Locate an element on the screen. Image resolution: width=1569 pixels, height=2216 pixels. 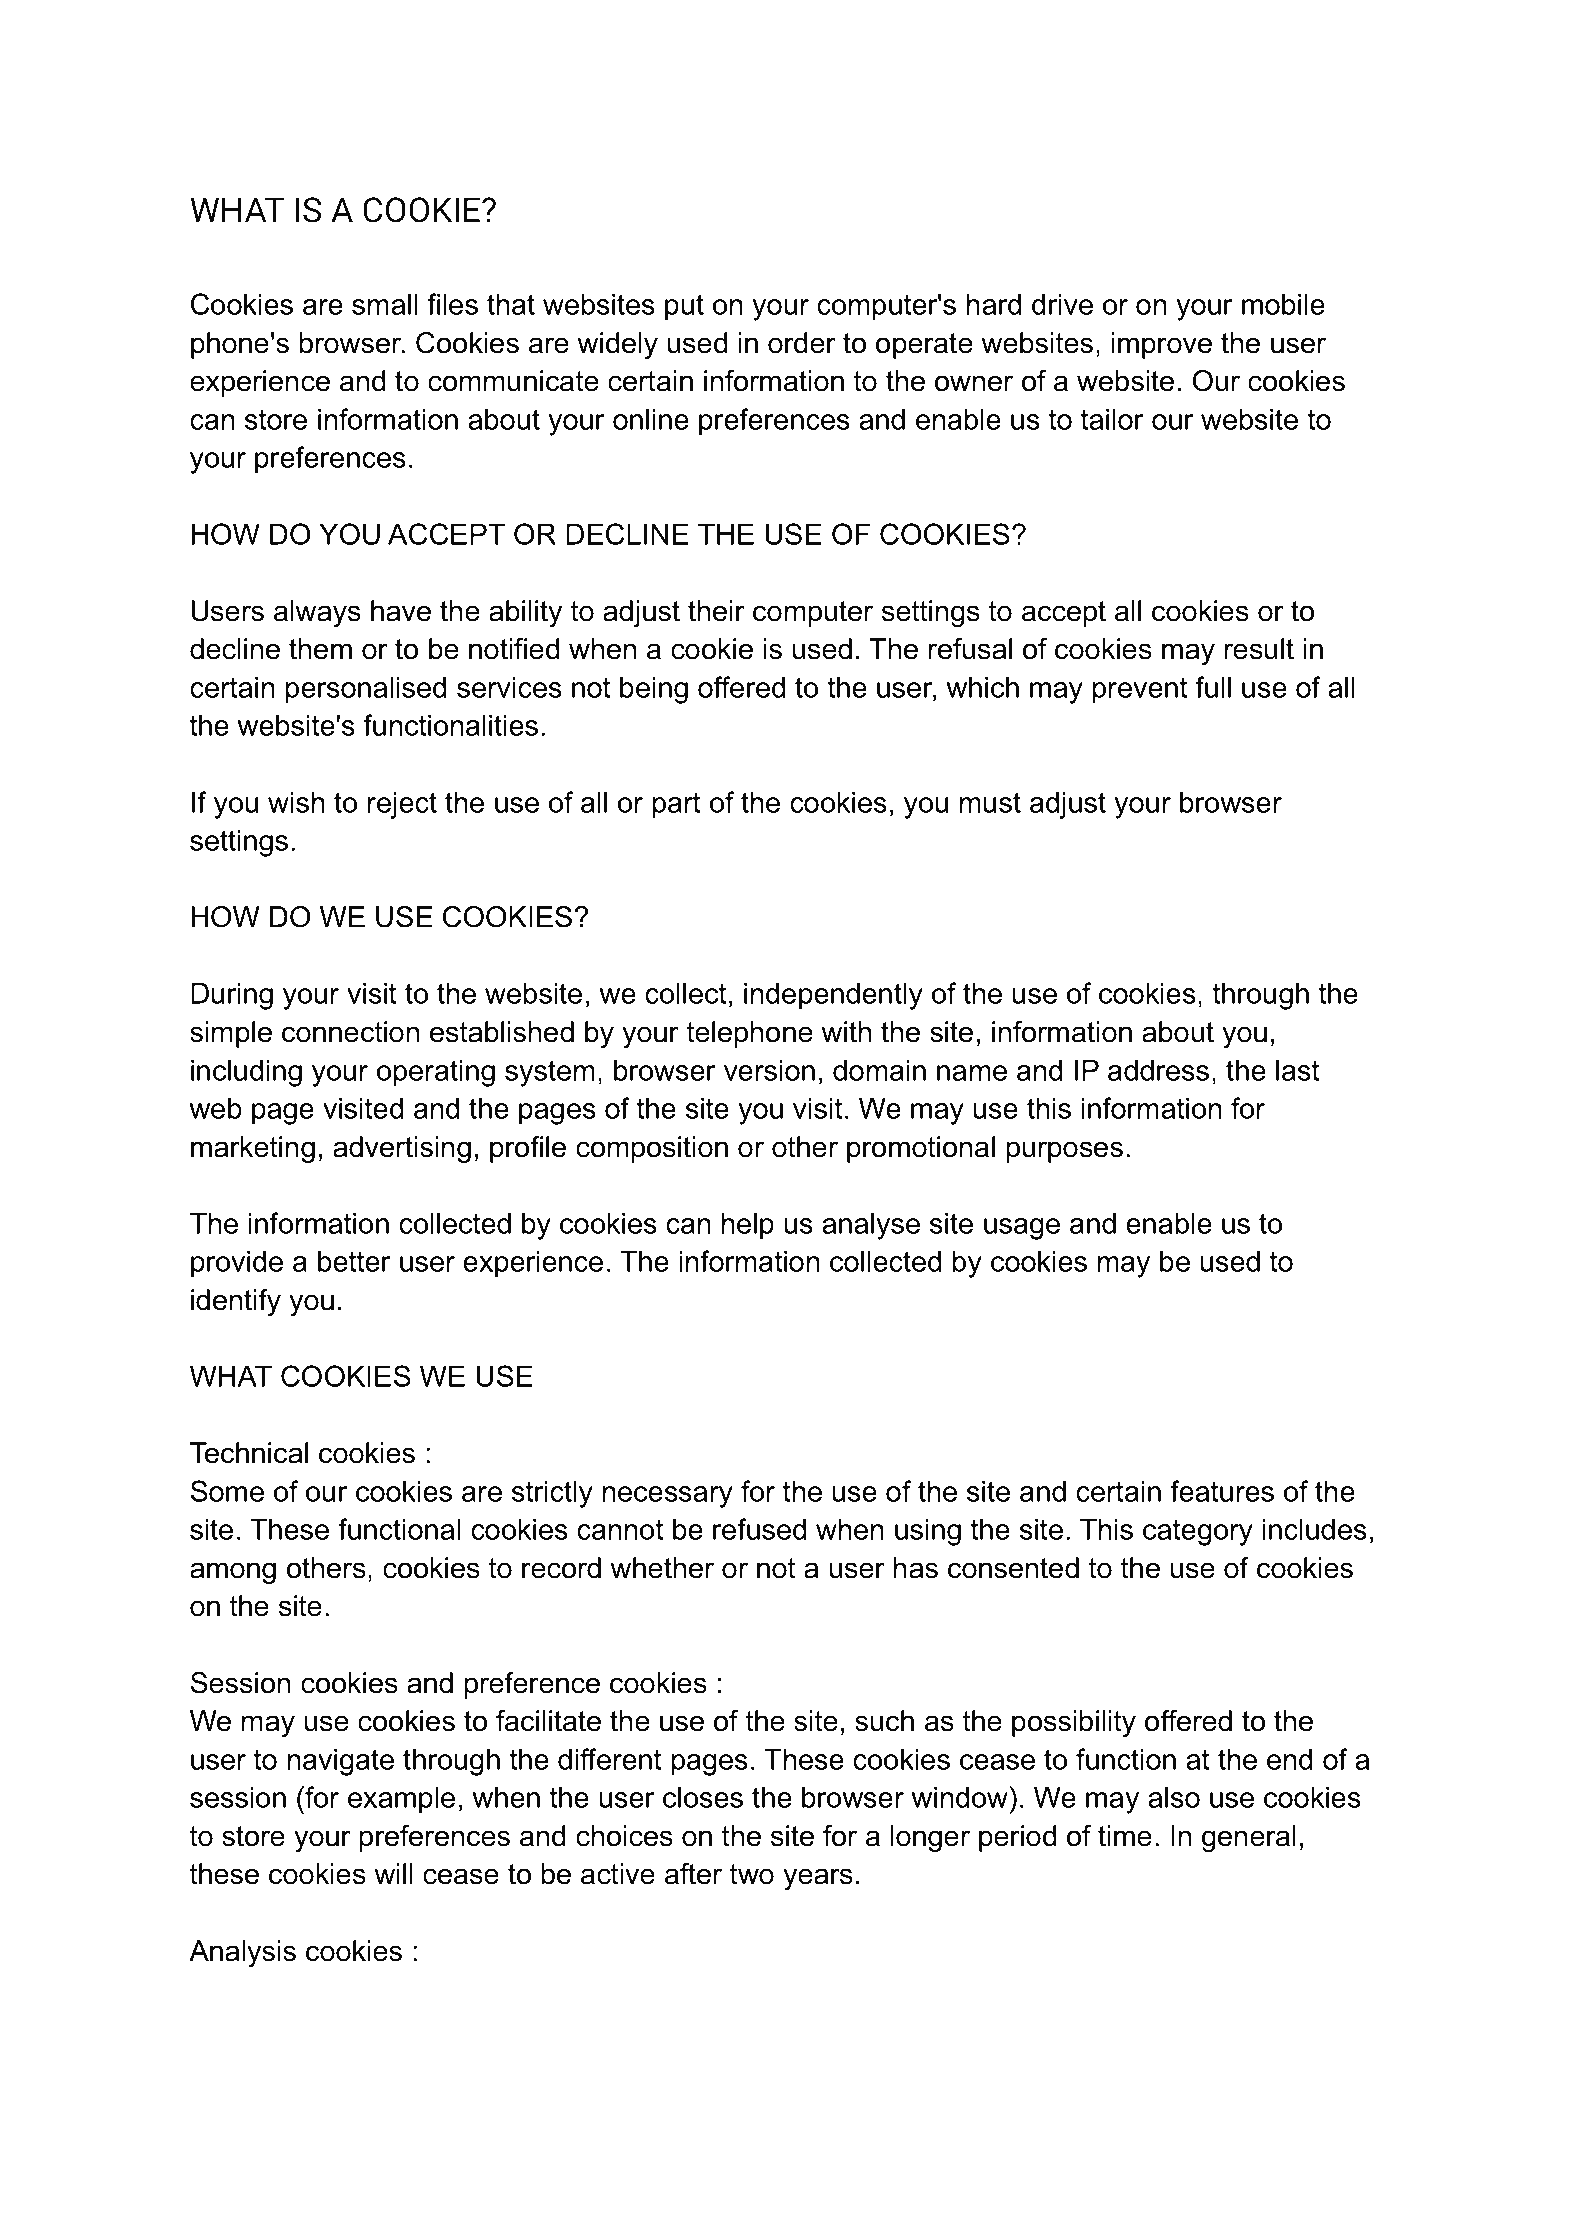
will is located at coordinates (393, 1873).
